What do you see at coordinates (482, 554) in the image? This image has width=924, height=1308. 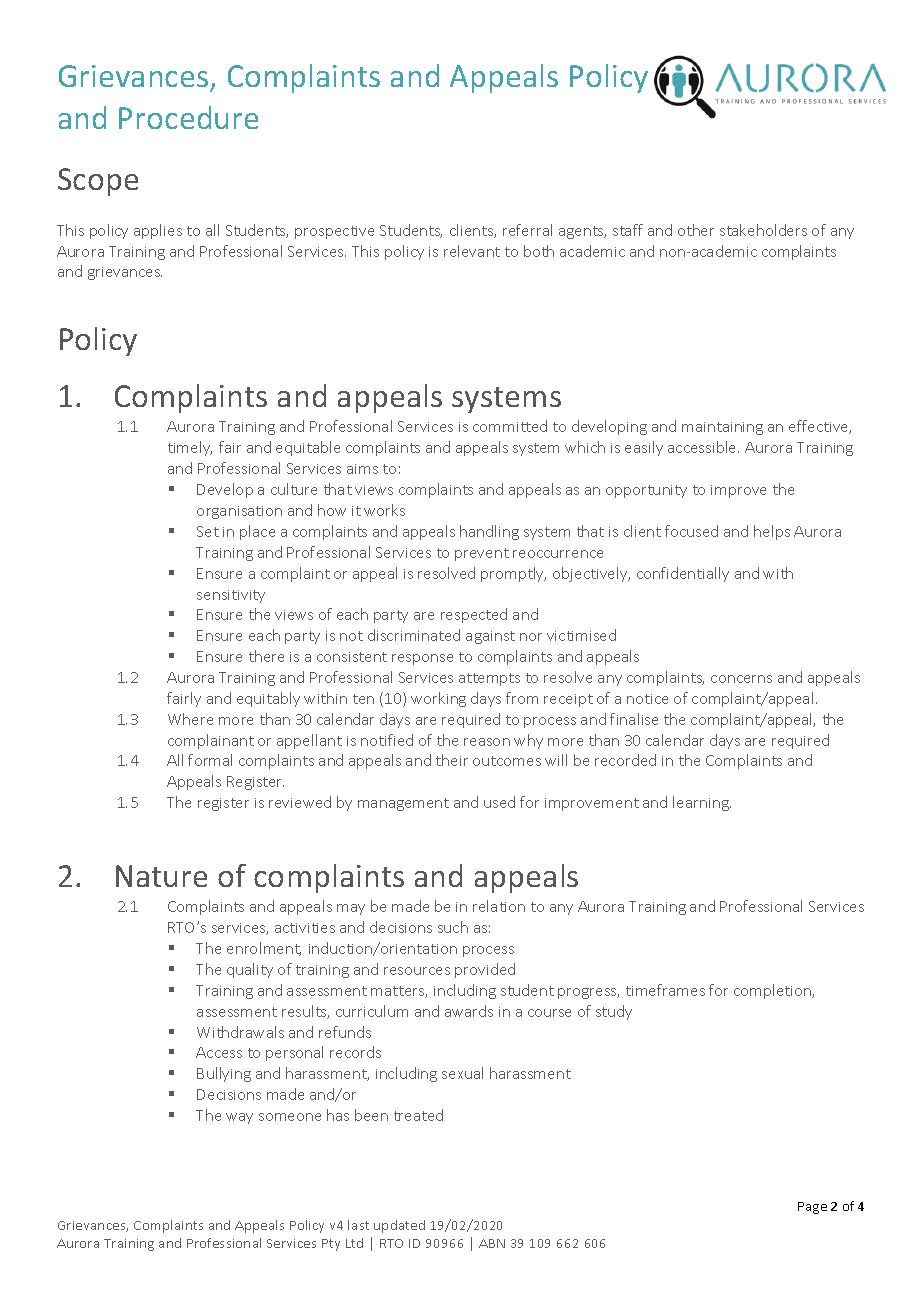 I see `prevent` at bounding box center [482, 554].
